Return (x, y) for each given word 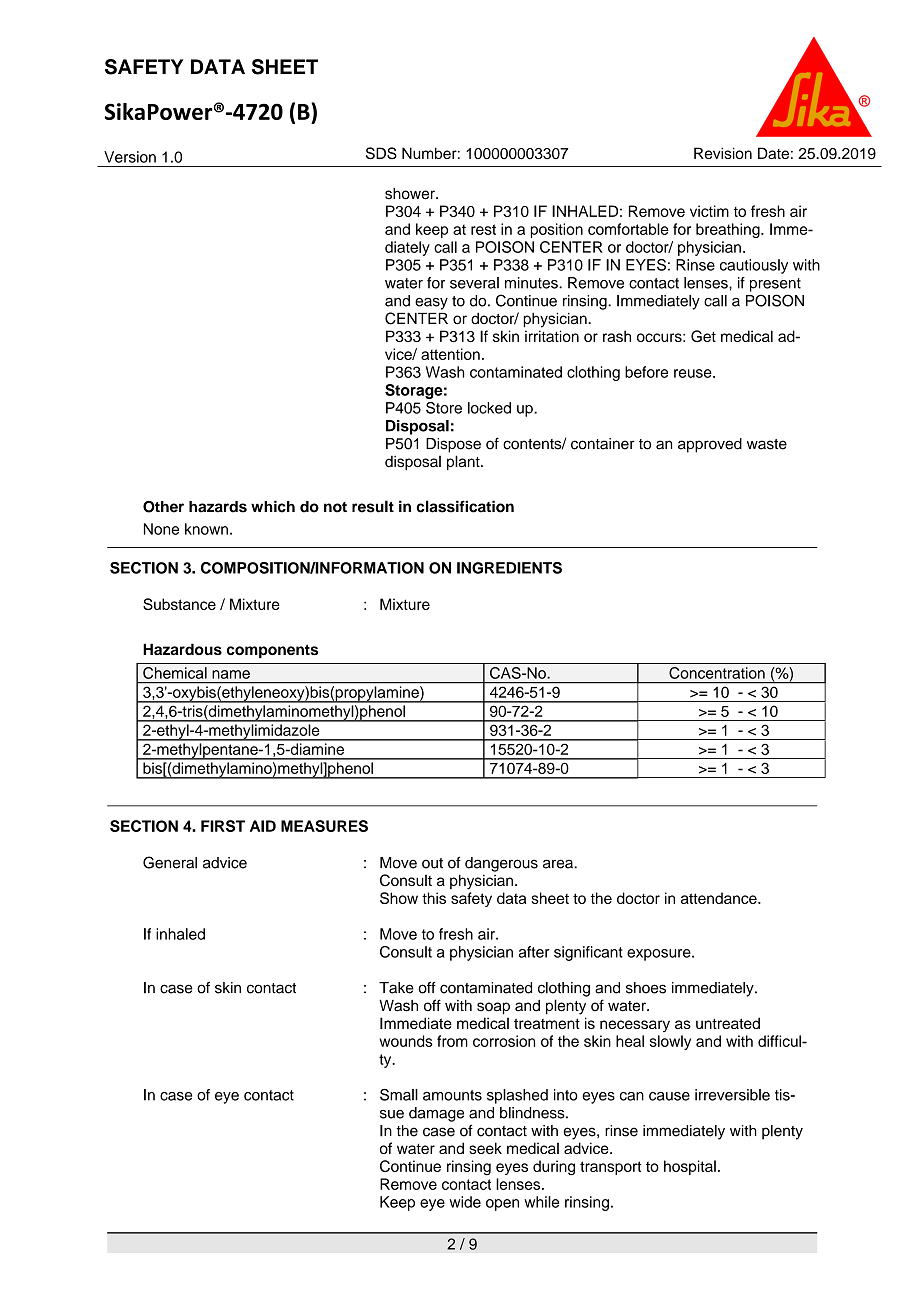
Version (130, 157)
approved (710, 445)
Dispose (453, 445)
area (559, 864)
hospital (690, 1167)
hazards (218, 507)
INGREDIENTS (509, 568)
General (170, 862)
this (434, 898)
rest (483, 229)
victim (709, 211)
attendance (720, 898)
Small (399, 1095)
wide (465, 1202)
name (231, 674)
